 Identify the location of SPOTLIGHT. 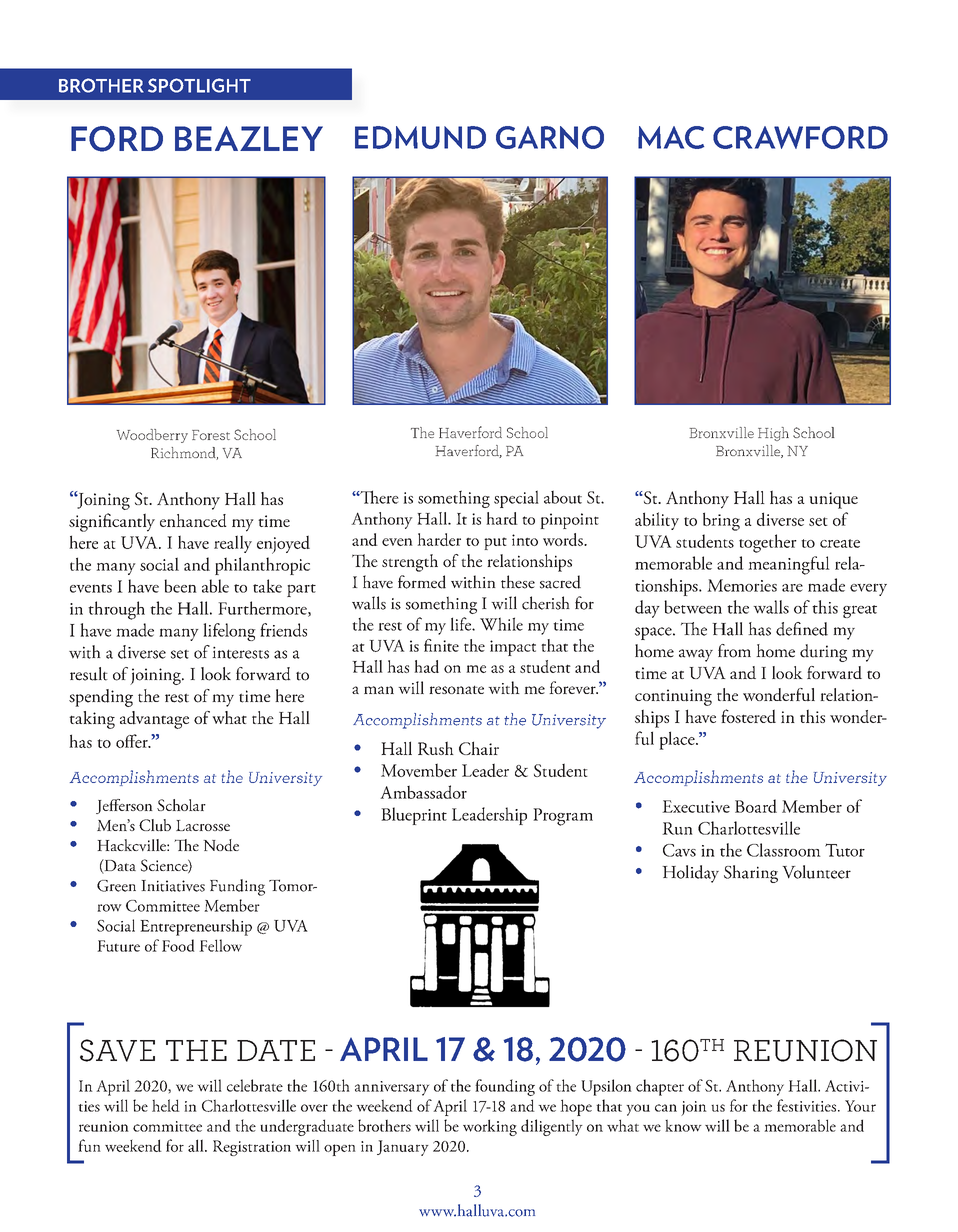
(199, 85).
